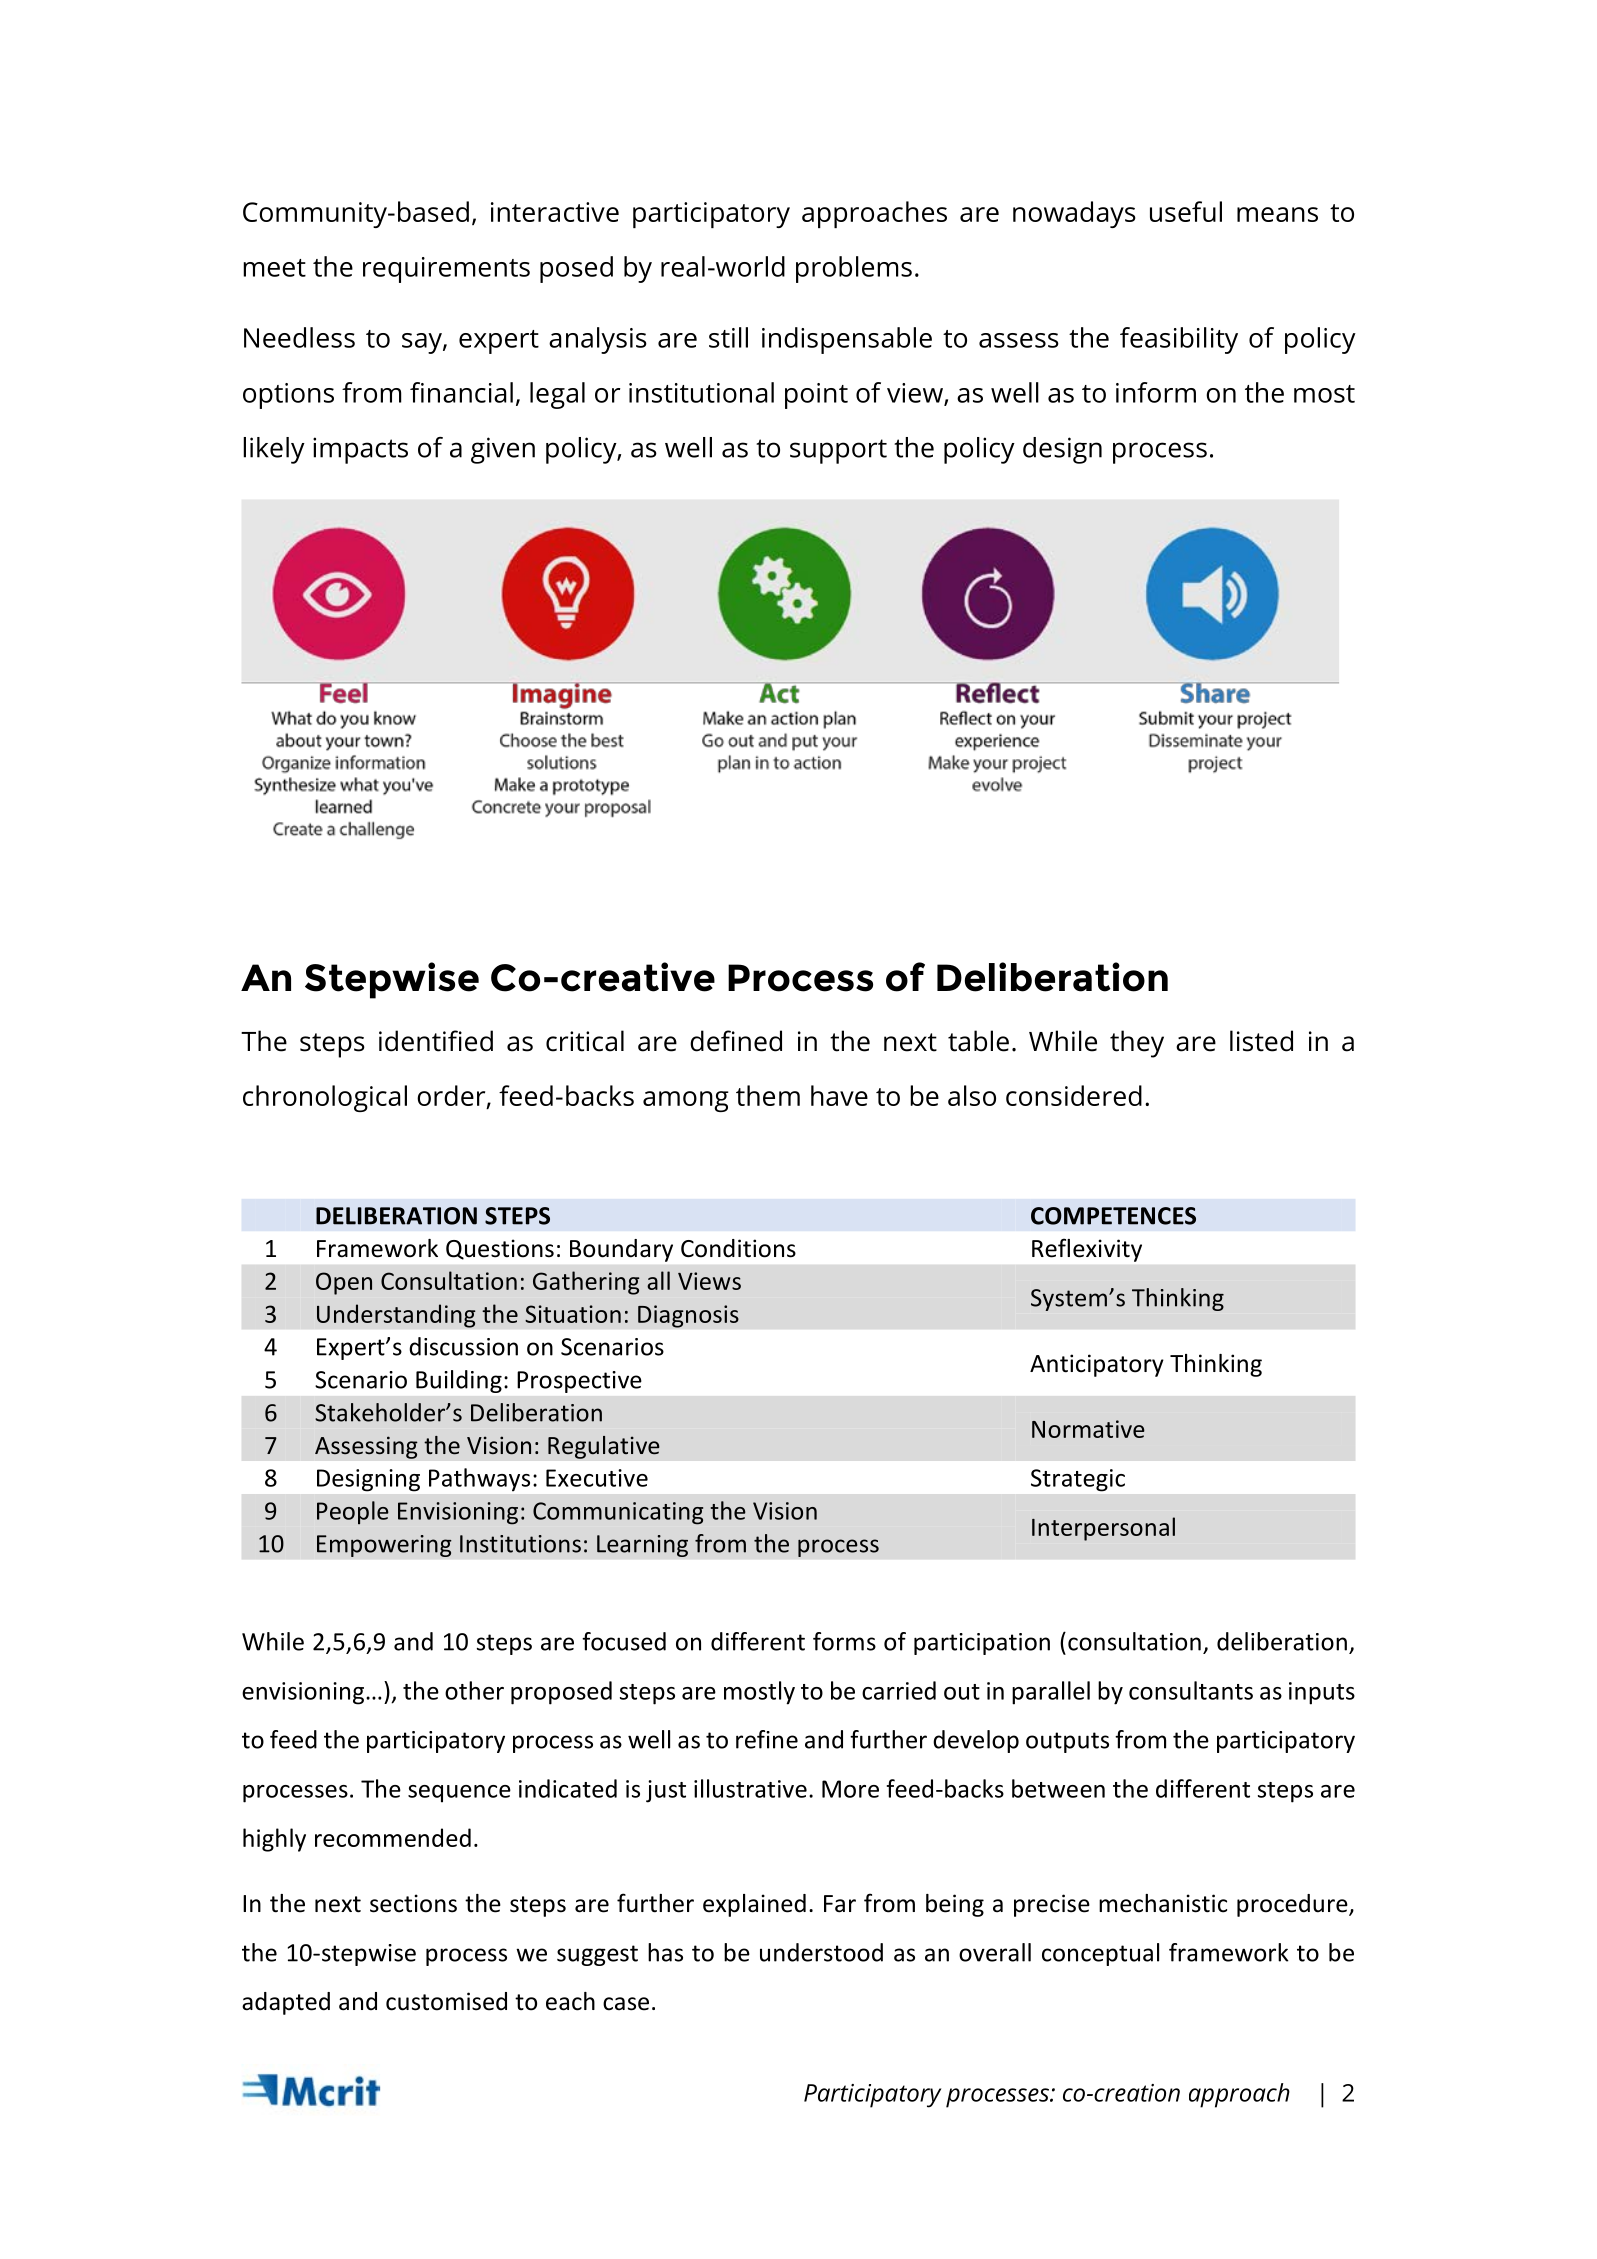 The image size is (1597, 2259). Describe the element at coordinates (1156, 392) in the image. I see `inform` at that location.
